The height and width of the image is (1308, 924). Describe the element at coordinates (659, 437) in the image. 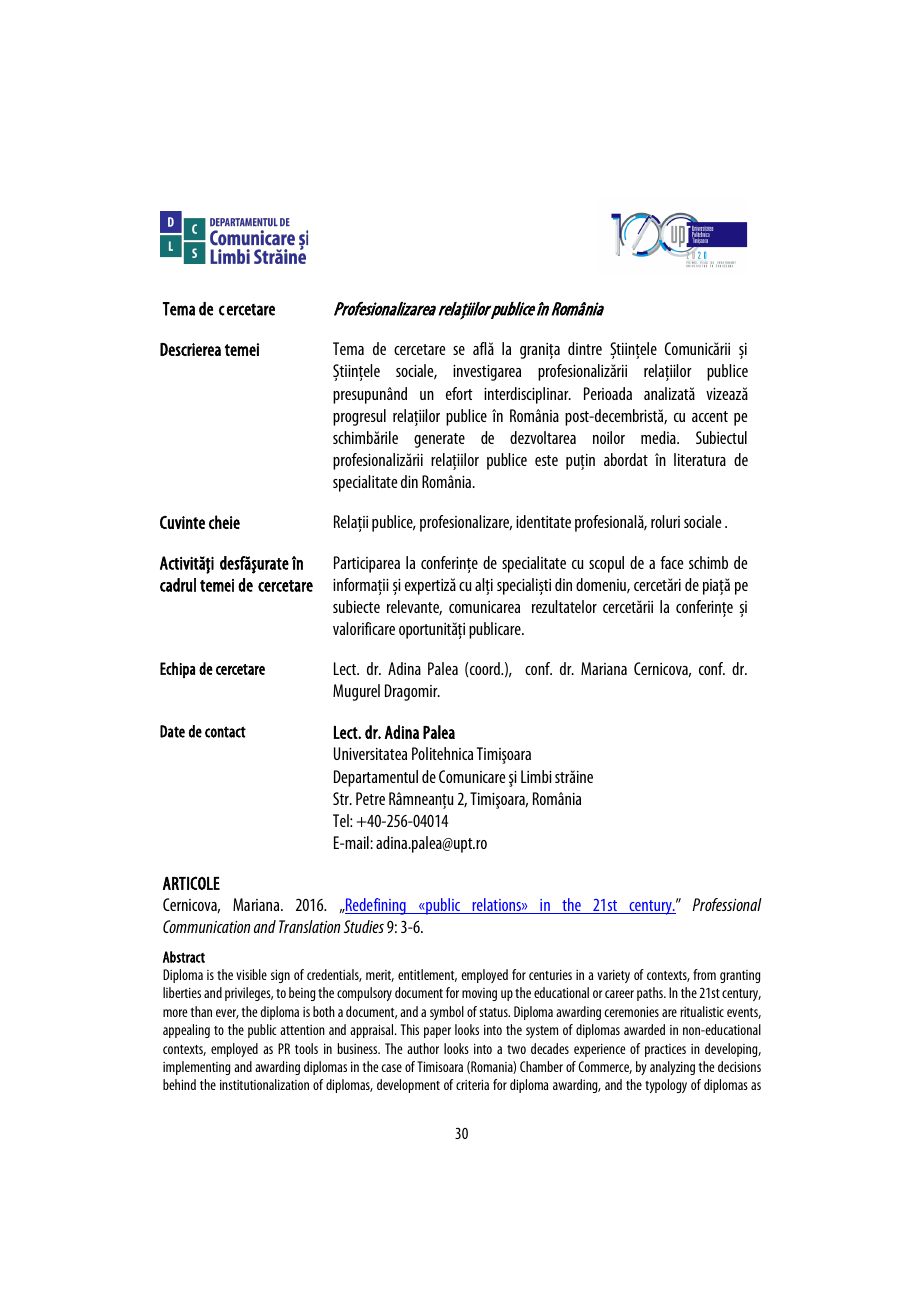

I see `media` at that location.
